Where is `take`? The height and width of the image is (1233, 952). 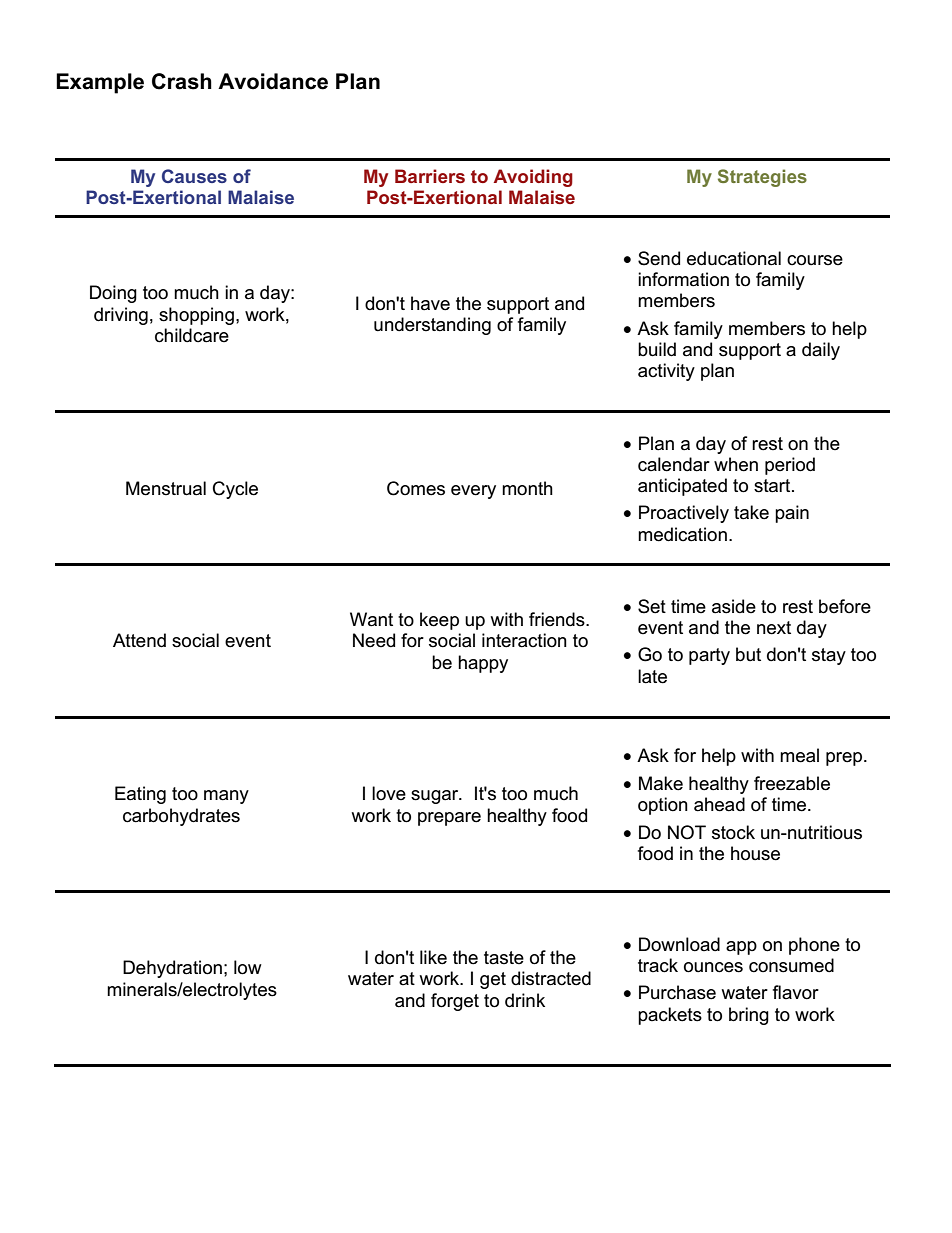 take is located at coordinates (751, 512).
